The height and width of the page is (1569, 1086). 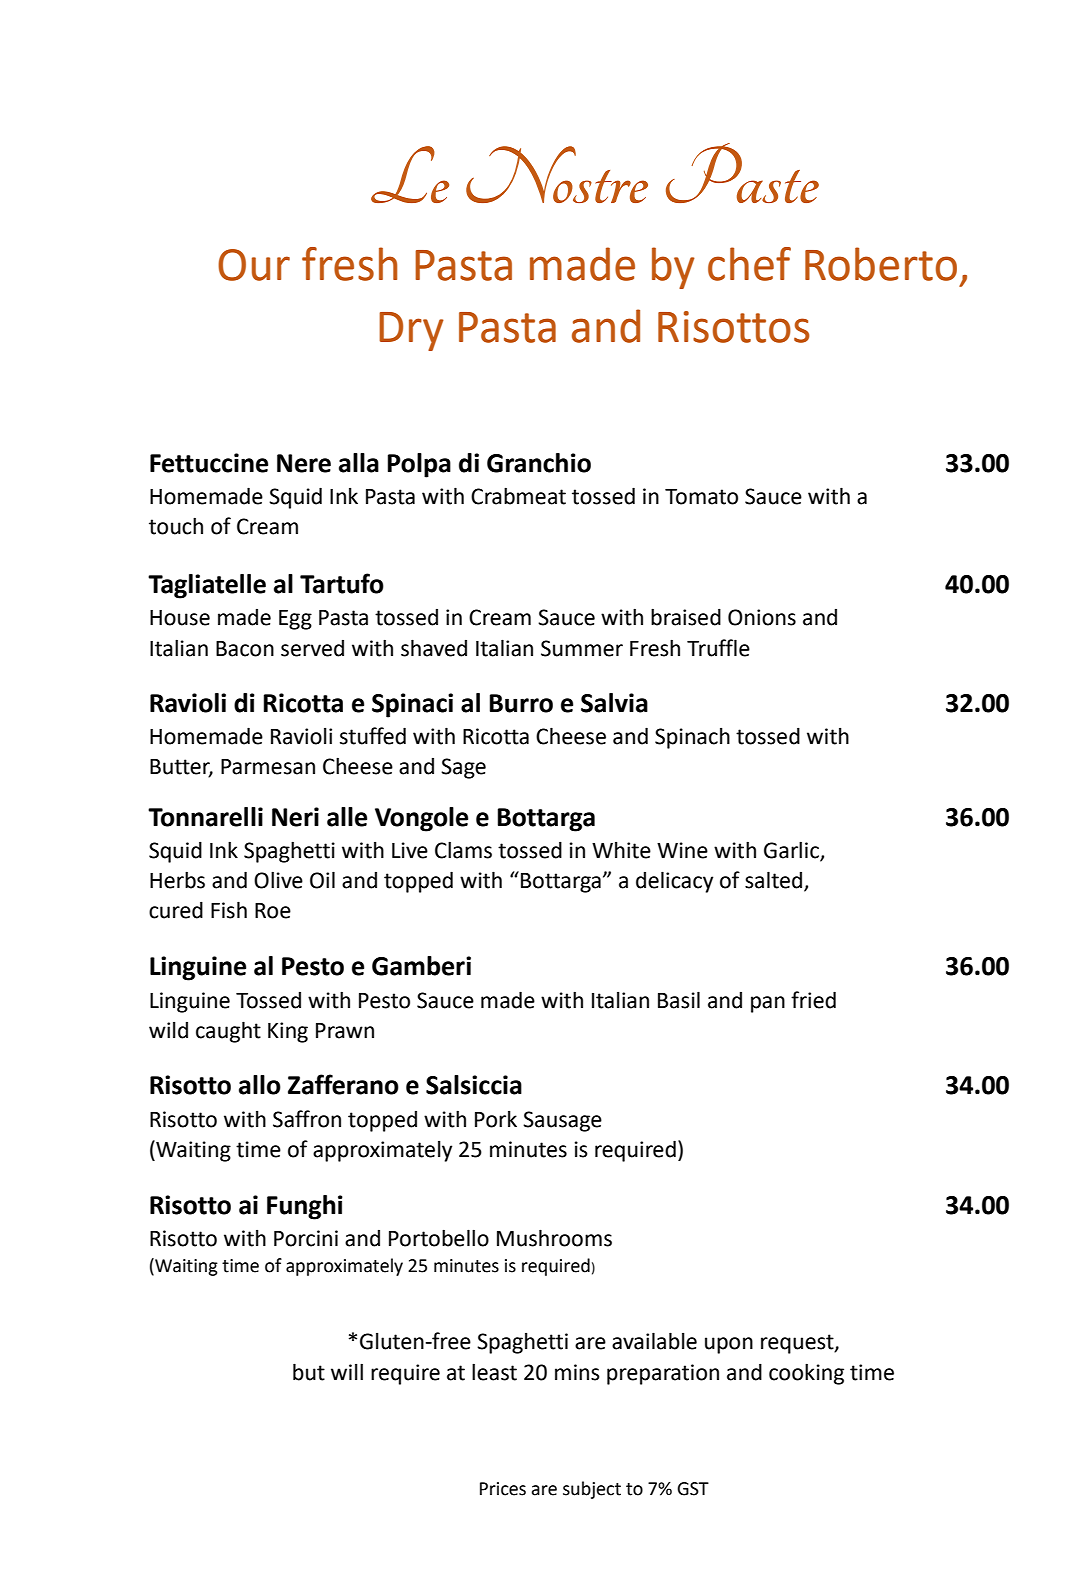 I want to click on will, so click(x=347, y=1371).
